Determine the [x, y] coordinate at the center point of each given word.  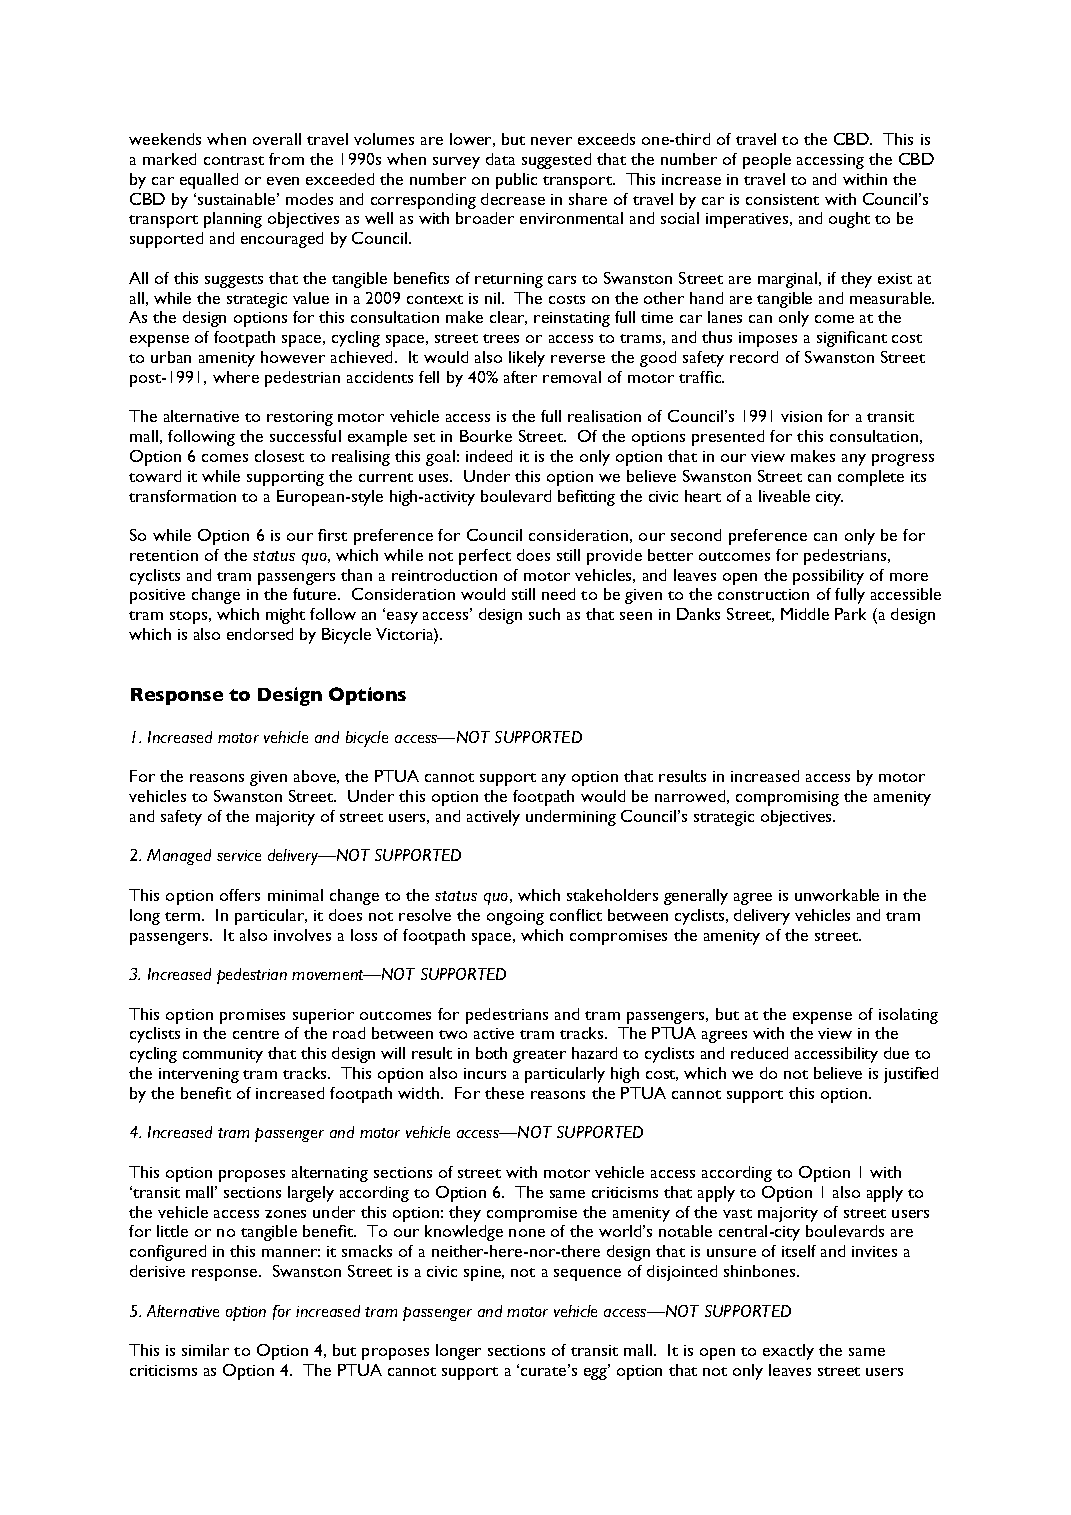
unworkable [837, 895]
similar [205, 1350]
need [558, 594]
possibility [828, 577]
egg [596, 1373]
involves [302, 935]
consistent [782, 199]
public [516, 181]
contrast [234, 160]
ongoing [515, 917]
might [285, 616]
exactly [788, 1352]
